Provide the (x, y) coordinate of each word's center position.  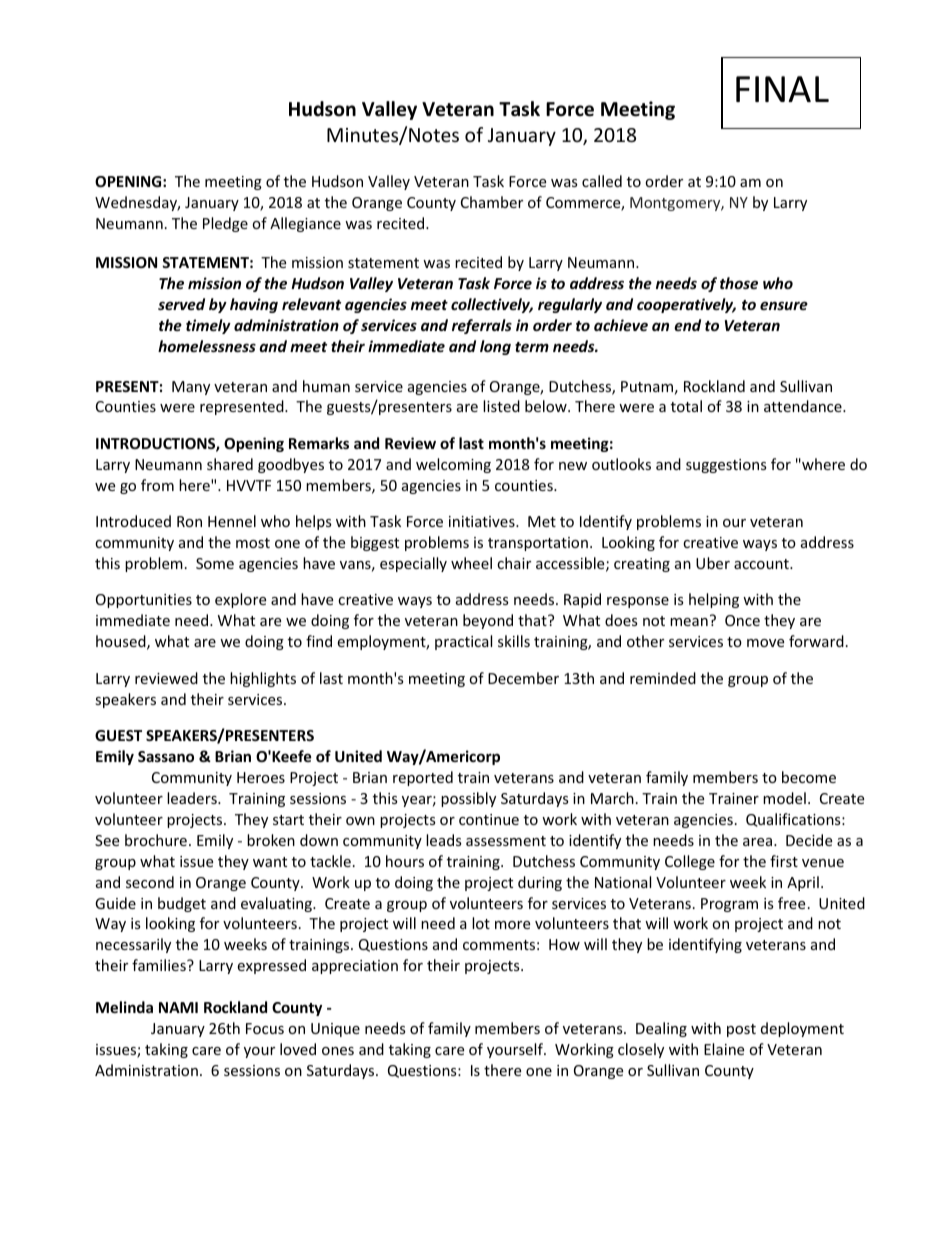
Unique (335, 1030)
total (686, 406)
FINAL (782, 89)
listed (501, 406)
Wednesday (137, 203)
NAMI (178, 1007)
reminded (663, 678)
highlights (263, 679)
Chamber (492, 202)
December (523, 678)
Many (191, 388)
